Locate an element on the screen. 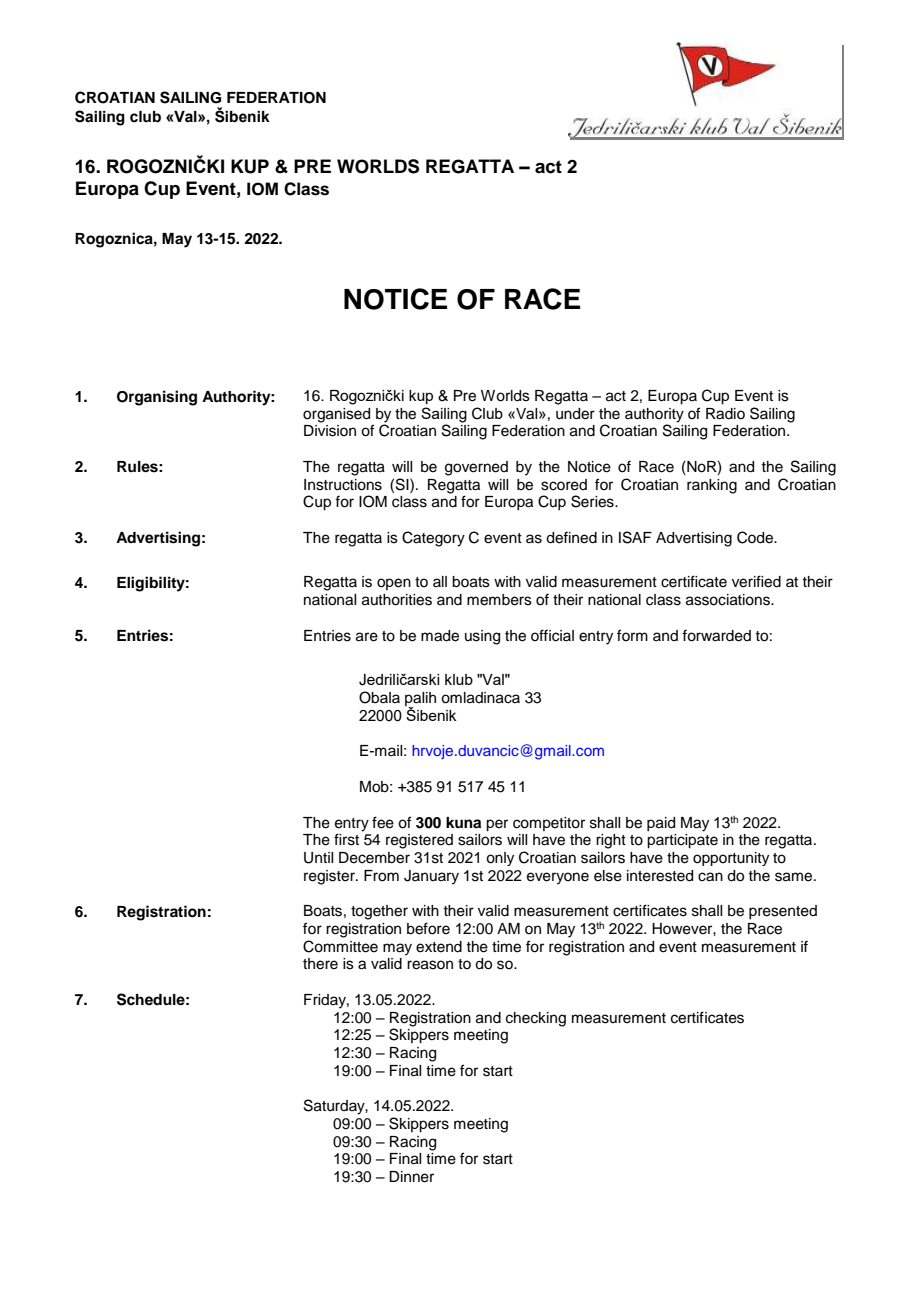  are is located at coordinates (367, 637).
